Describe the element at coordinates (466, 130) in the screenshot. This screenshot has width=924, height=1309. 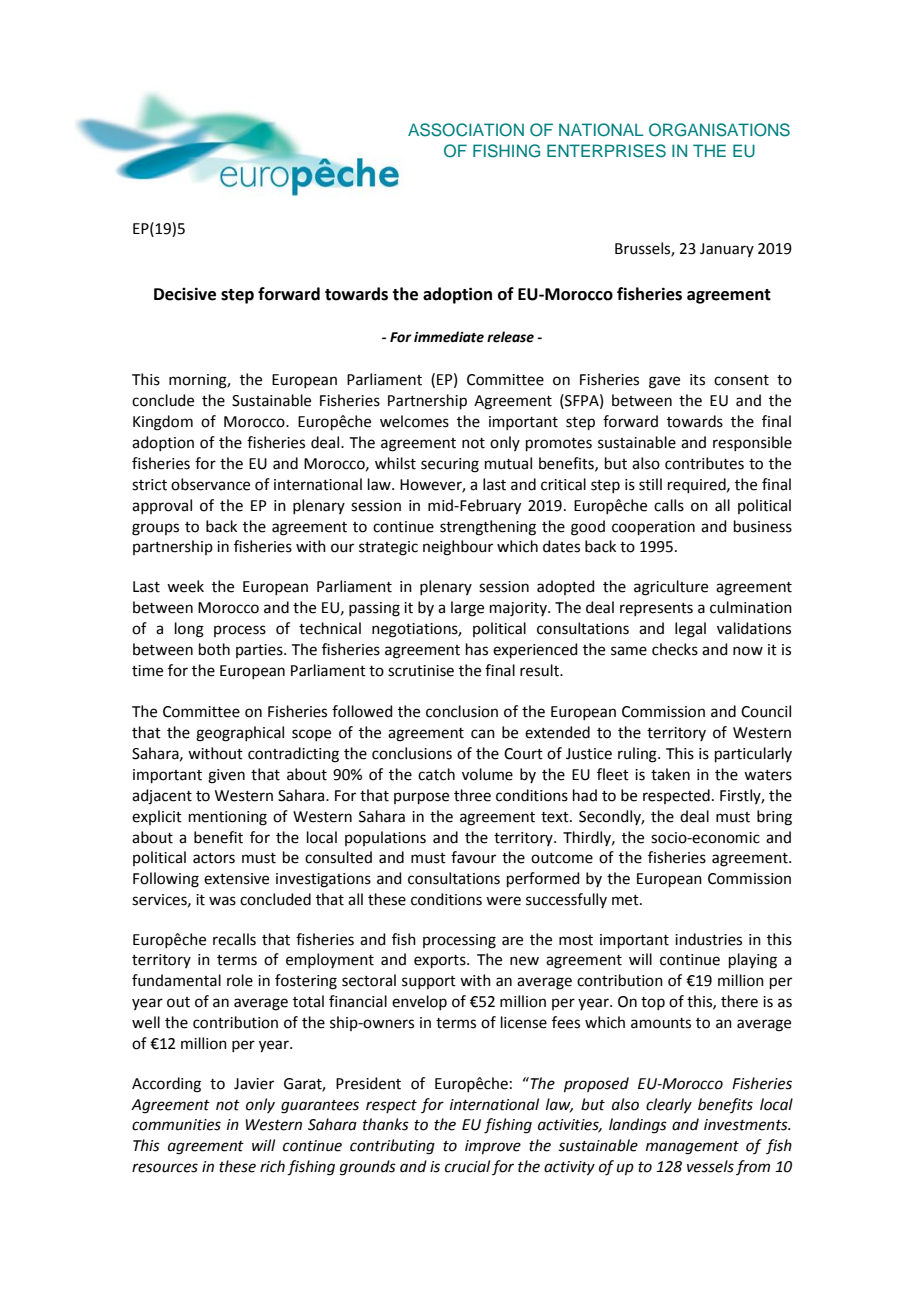
I see `ASSOCIATION` at that location.
